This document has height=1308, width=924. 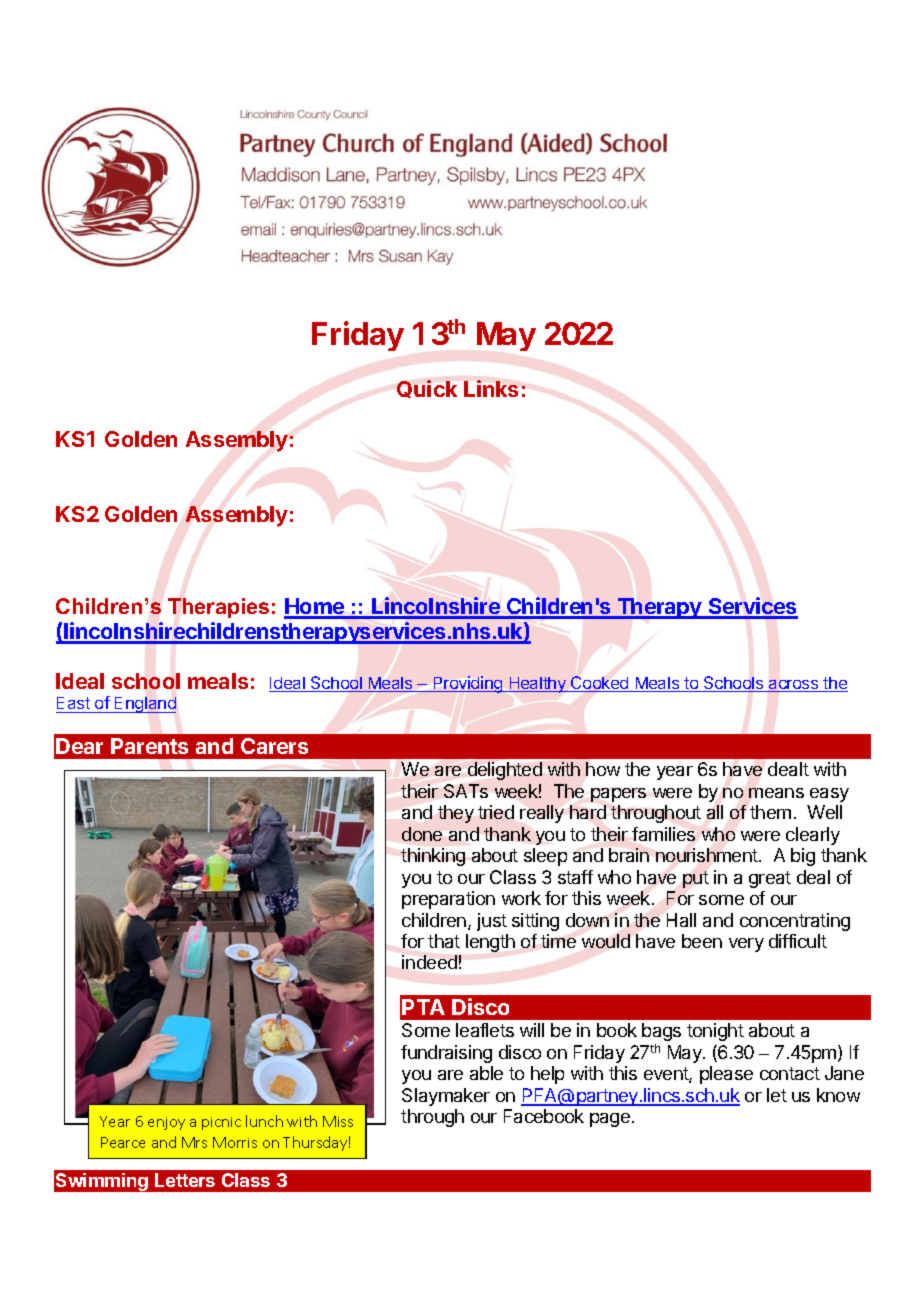 I want to click on preparation, so click(x=448, y=900).
